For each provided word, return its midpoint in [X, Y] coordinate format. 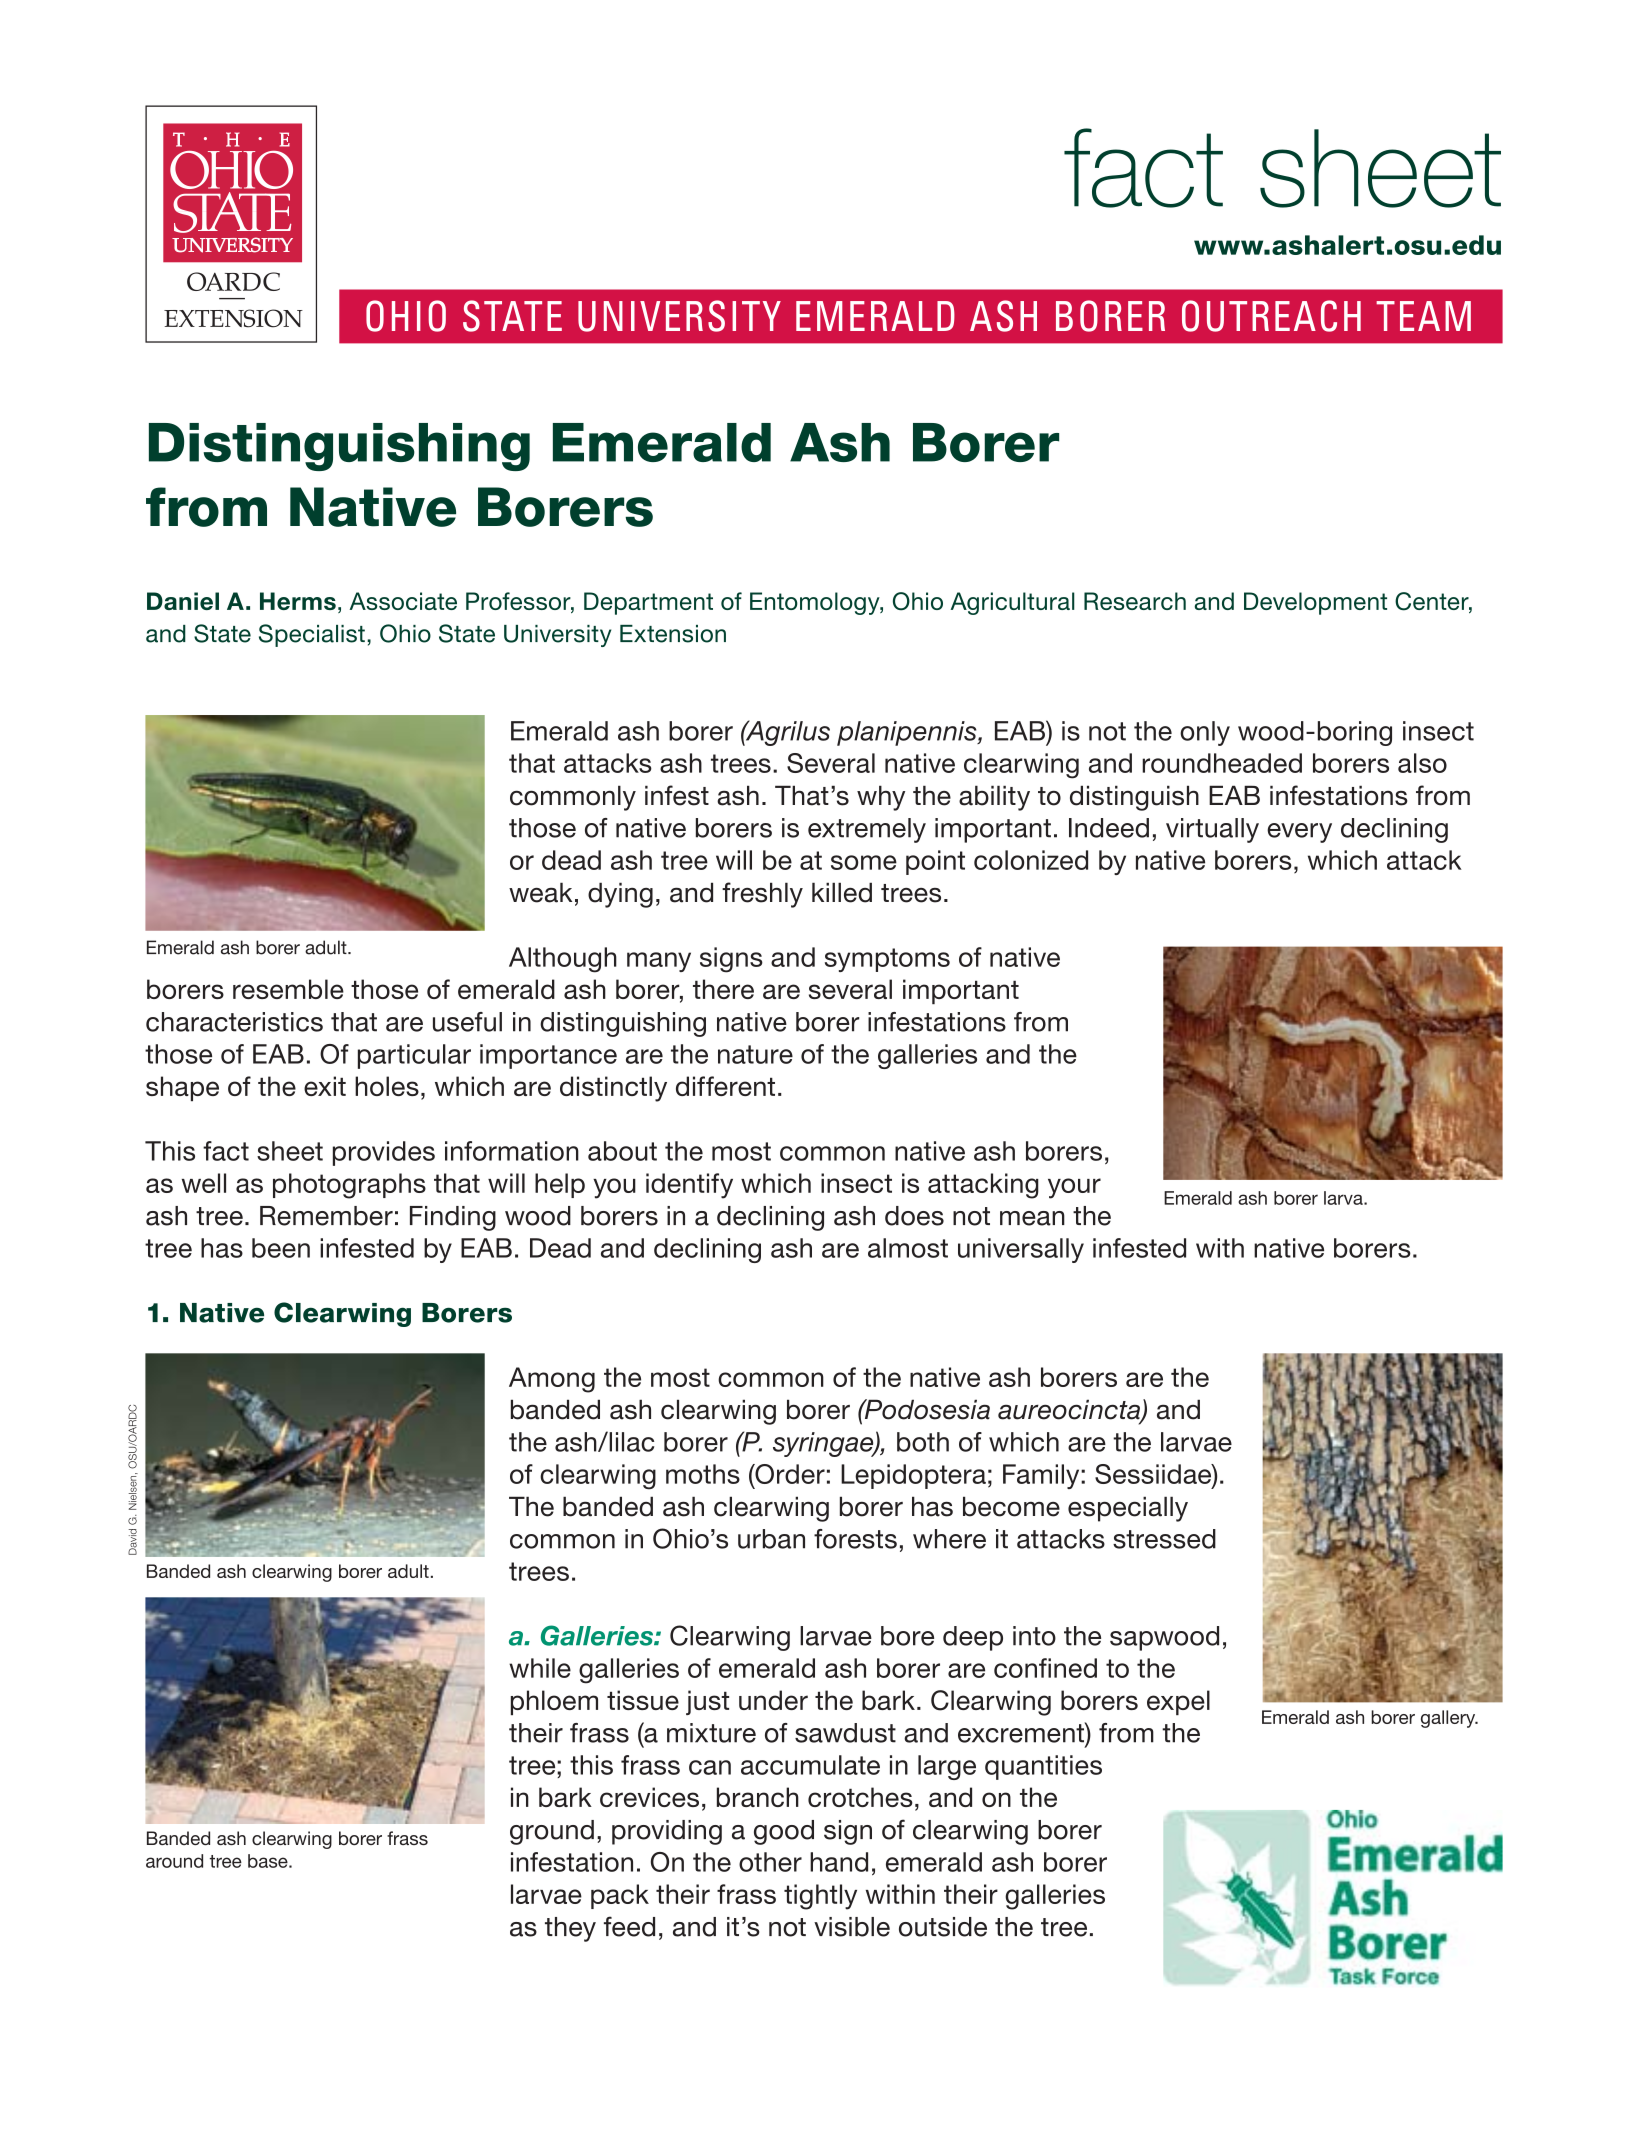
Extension [673, 634]
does [914, 1216]
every [1299, 833]
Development [1315, 603]
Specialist [312, 635]
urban [771, 1539]
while [540, 1668]
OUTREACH [1271, 316]
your [1074, 1188]
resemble [288, 989]
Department [648, 603]
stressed [1164, 1539]
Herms [298, 601]
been [281, 1248]
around [174, 1861]
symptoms [887, 960]
